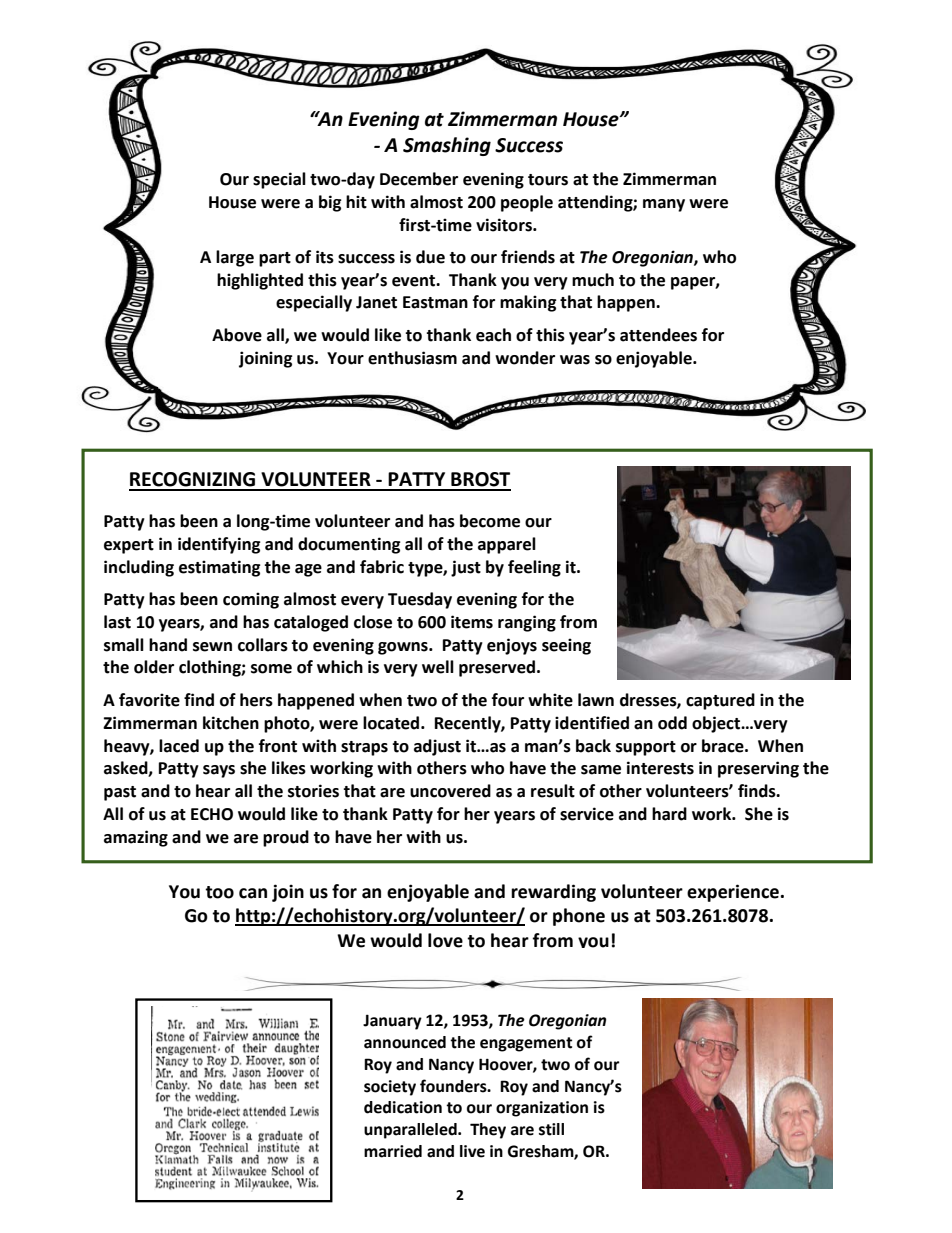 This screenshot has width=952, height=1233. What do you see at coordinates (450, 791) in the screenshot?
I see `uncovered` at bounding box center [450, 791].
